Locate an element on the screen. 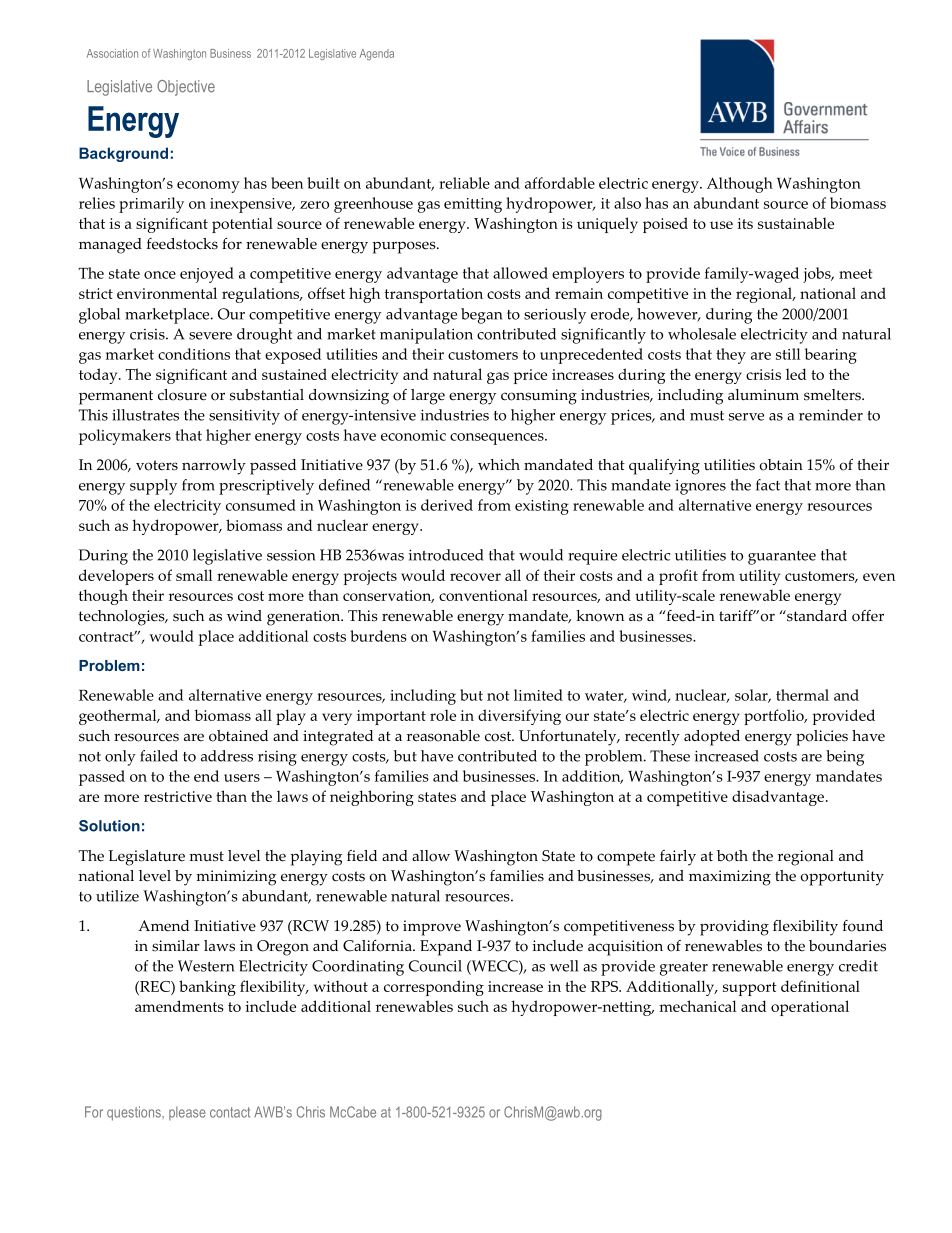 Image resolution: width=952 pixels, height=1233 pixels. minimizing is located at coordinates (236, 878).
